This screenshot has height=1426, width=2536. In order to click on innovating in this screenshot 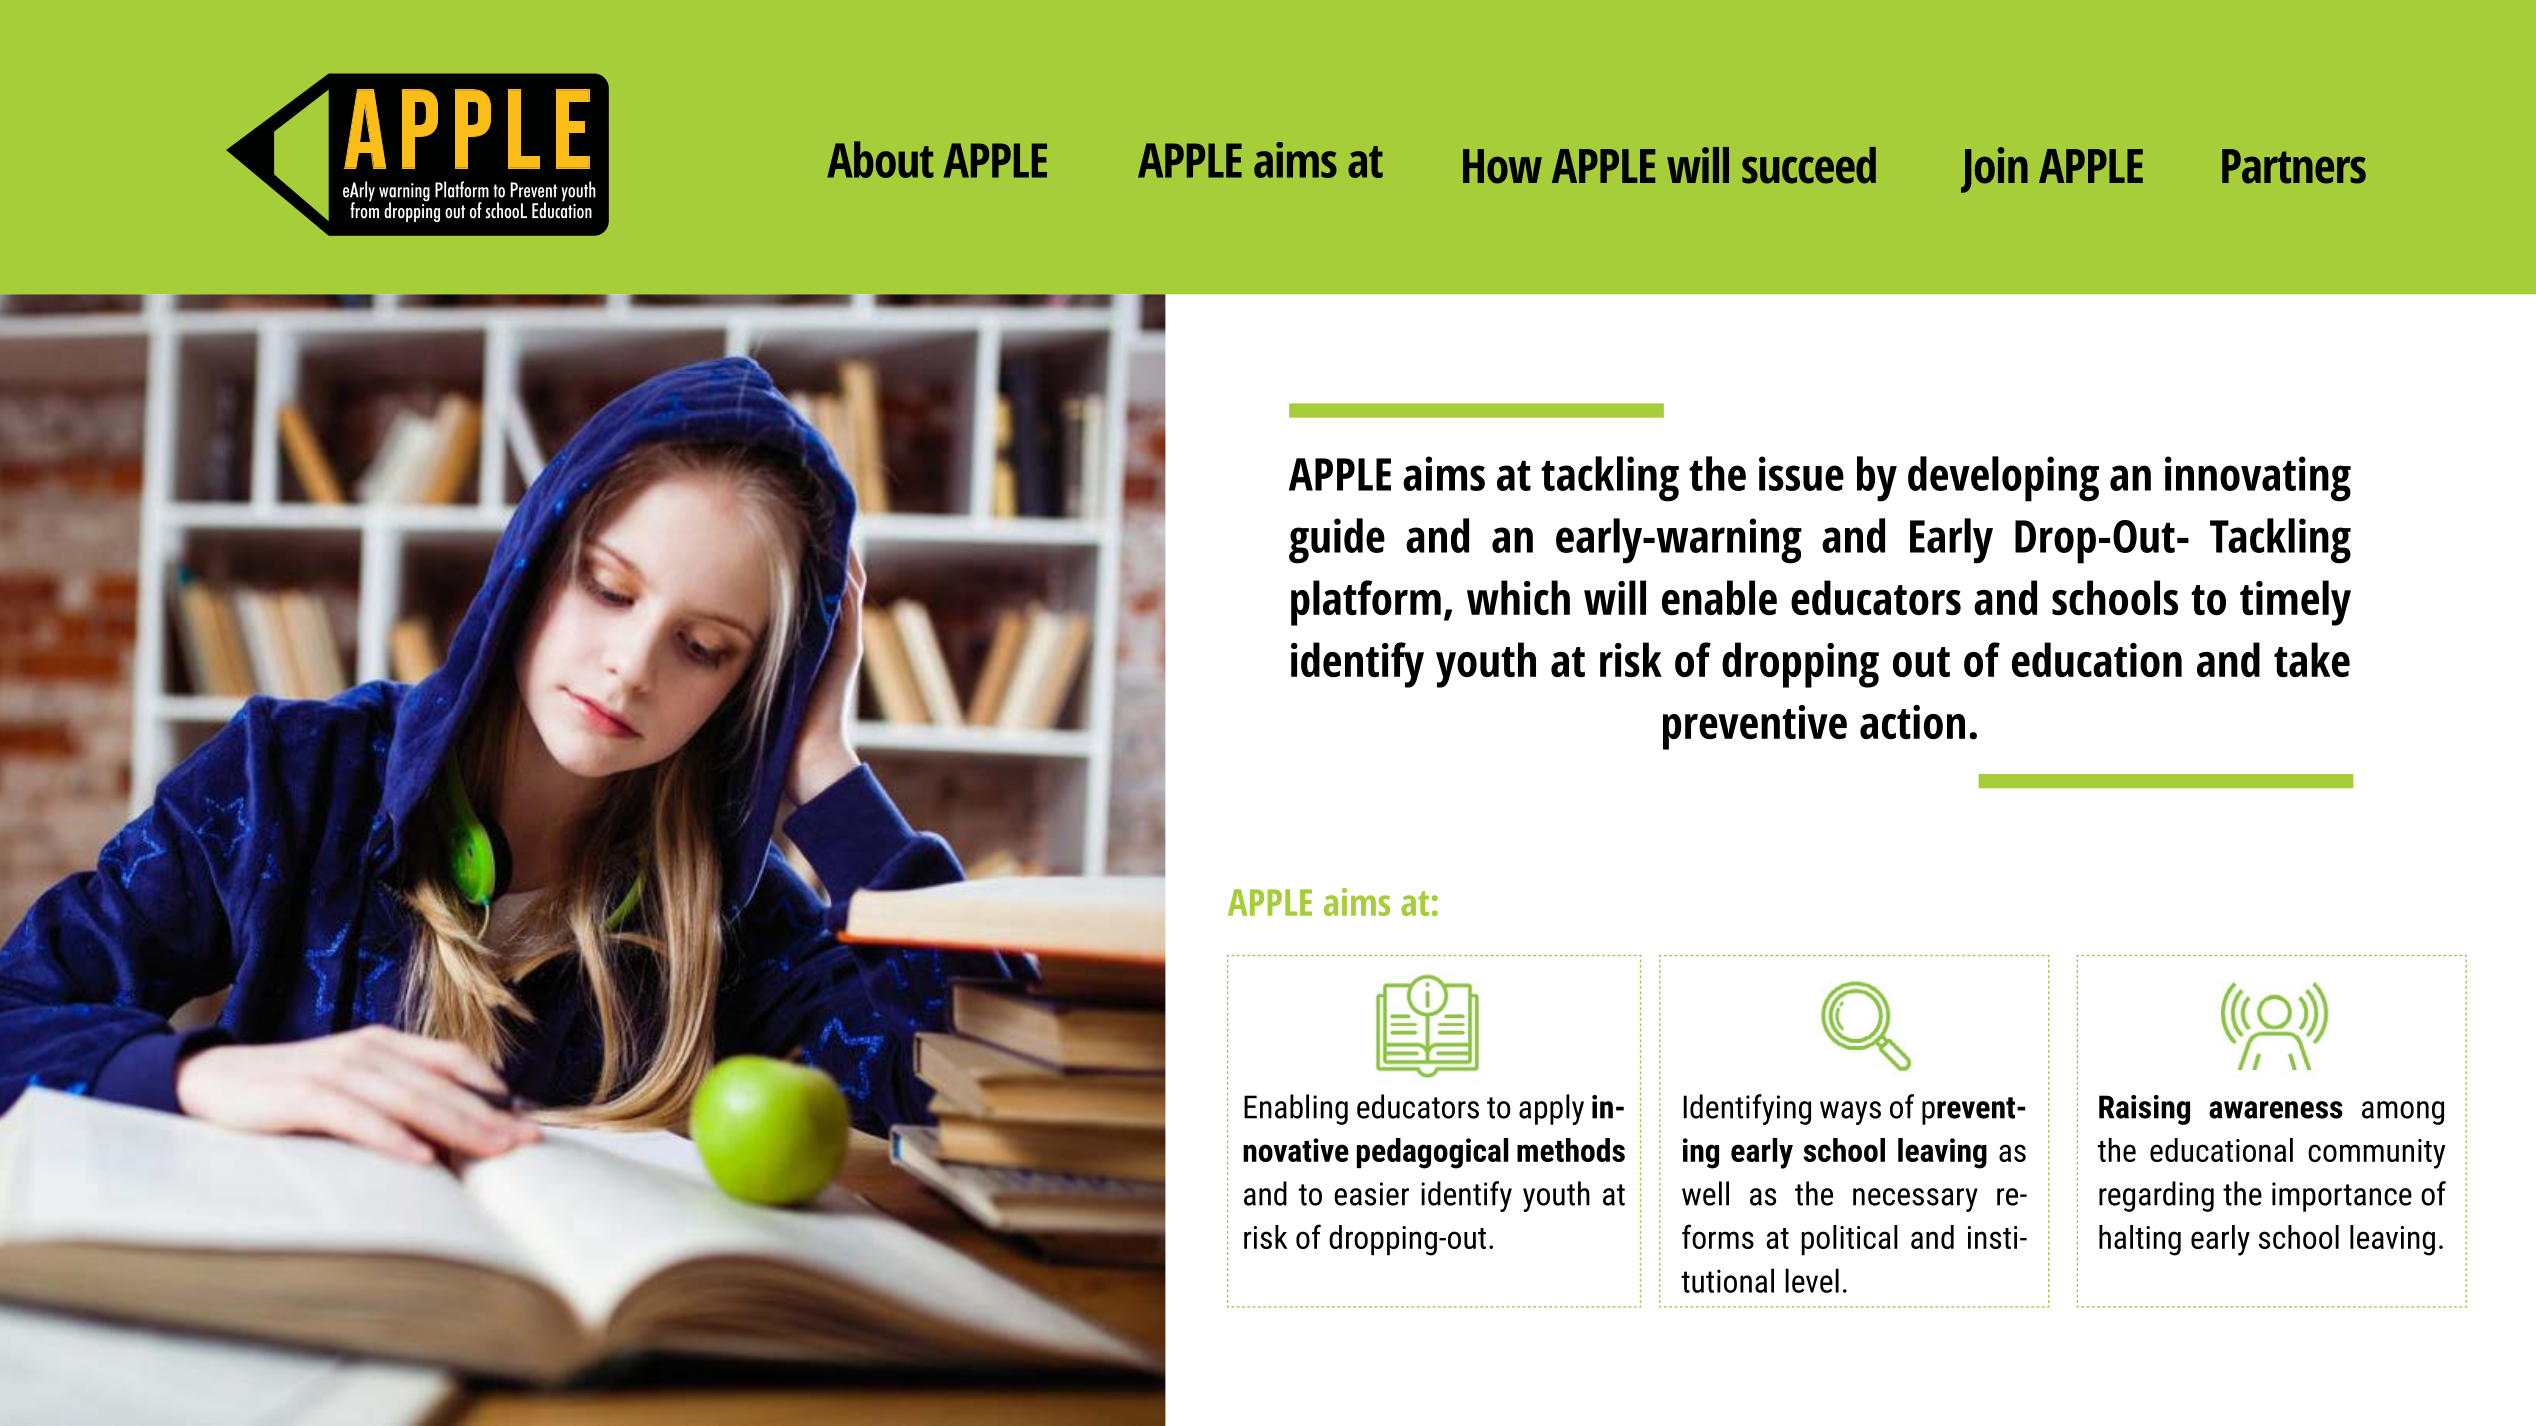, I will do `click(2258, 479)`.
